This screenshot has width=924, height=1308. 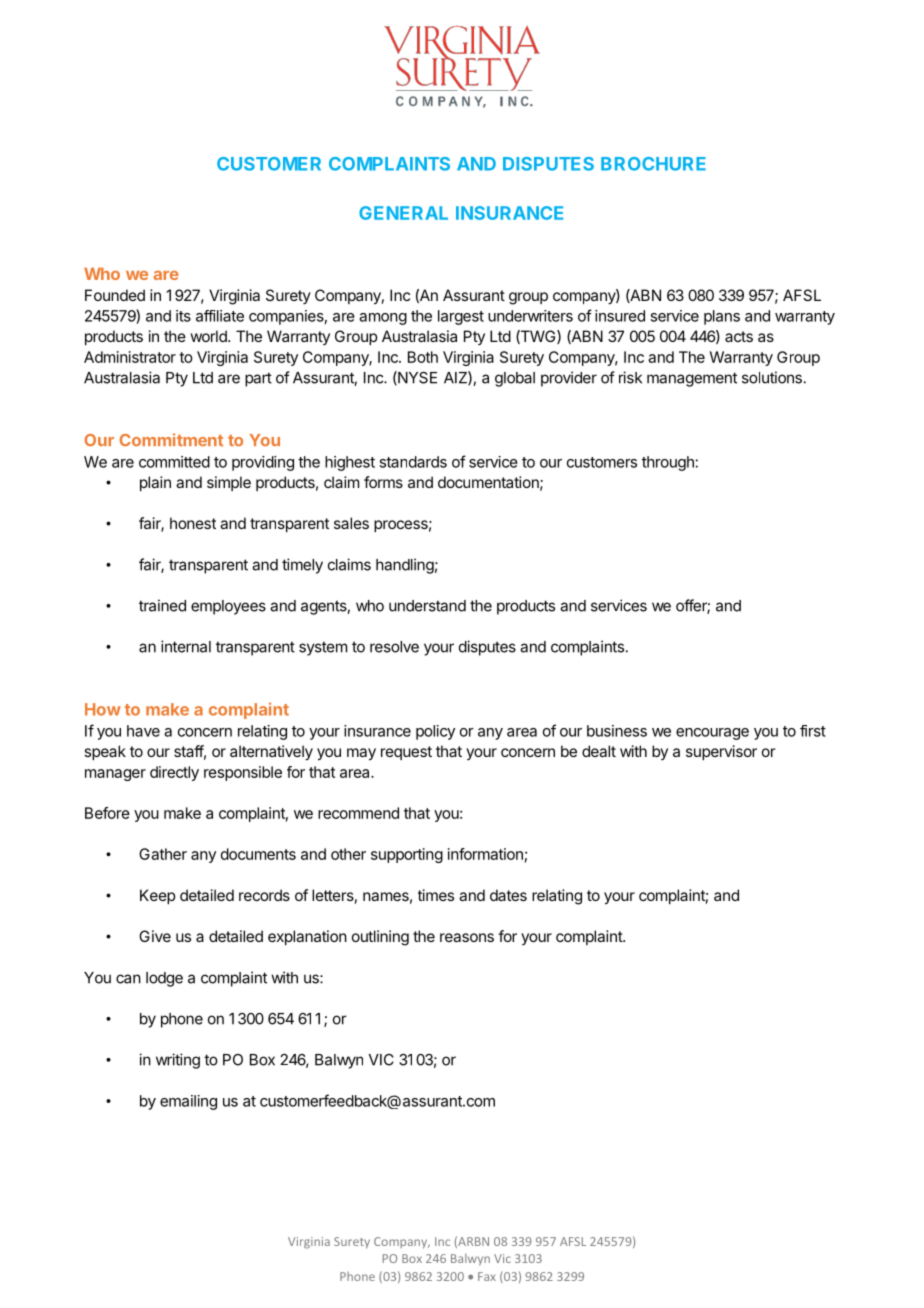 I want to click on its, so click(x=183, y=316).
